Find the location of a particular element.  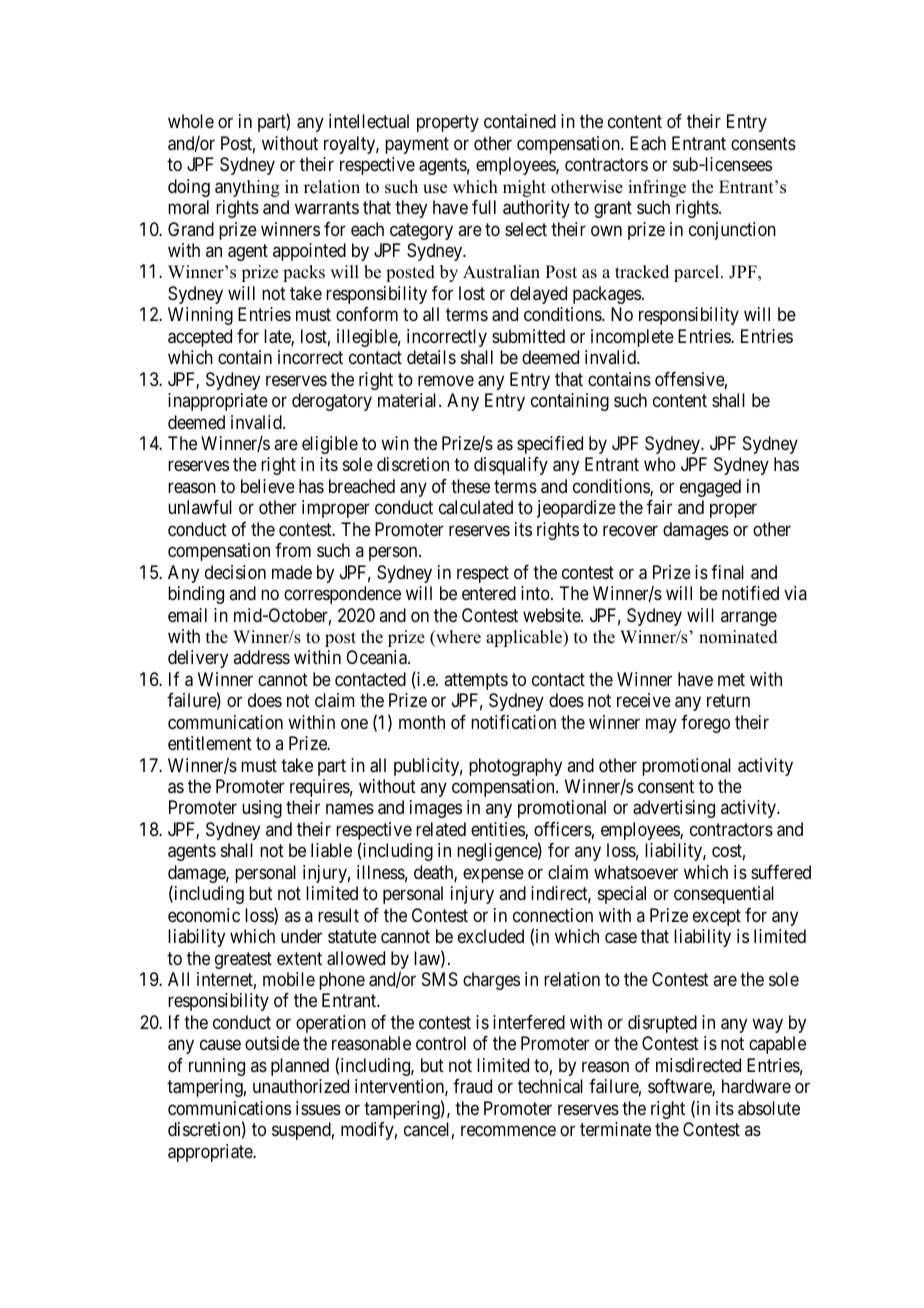

nominated is located at coordinates (738, 637).
